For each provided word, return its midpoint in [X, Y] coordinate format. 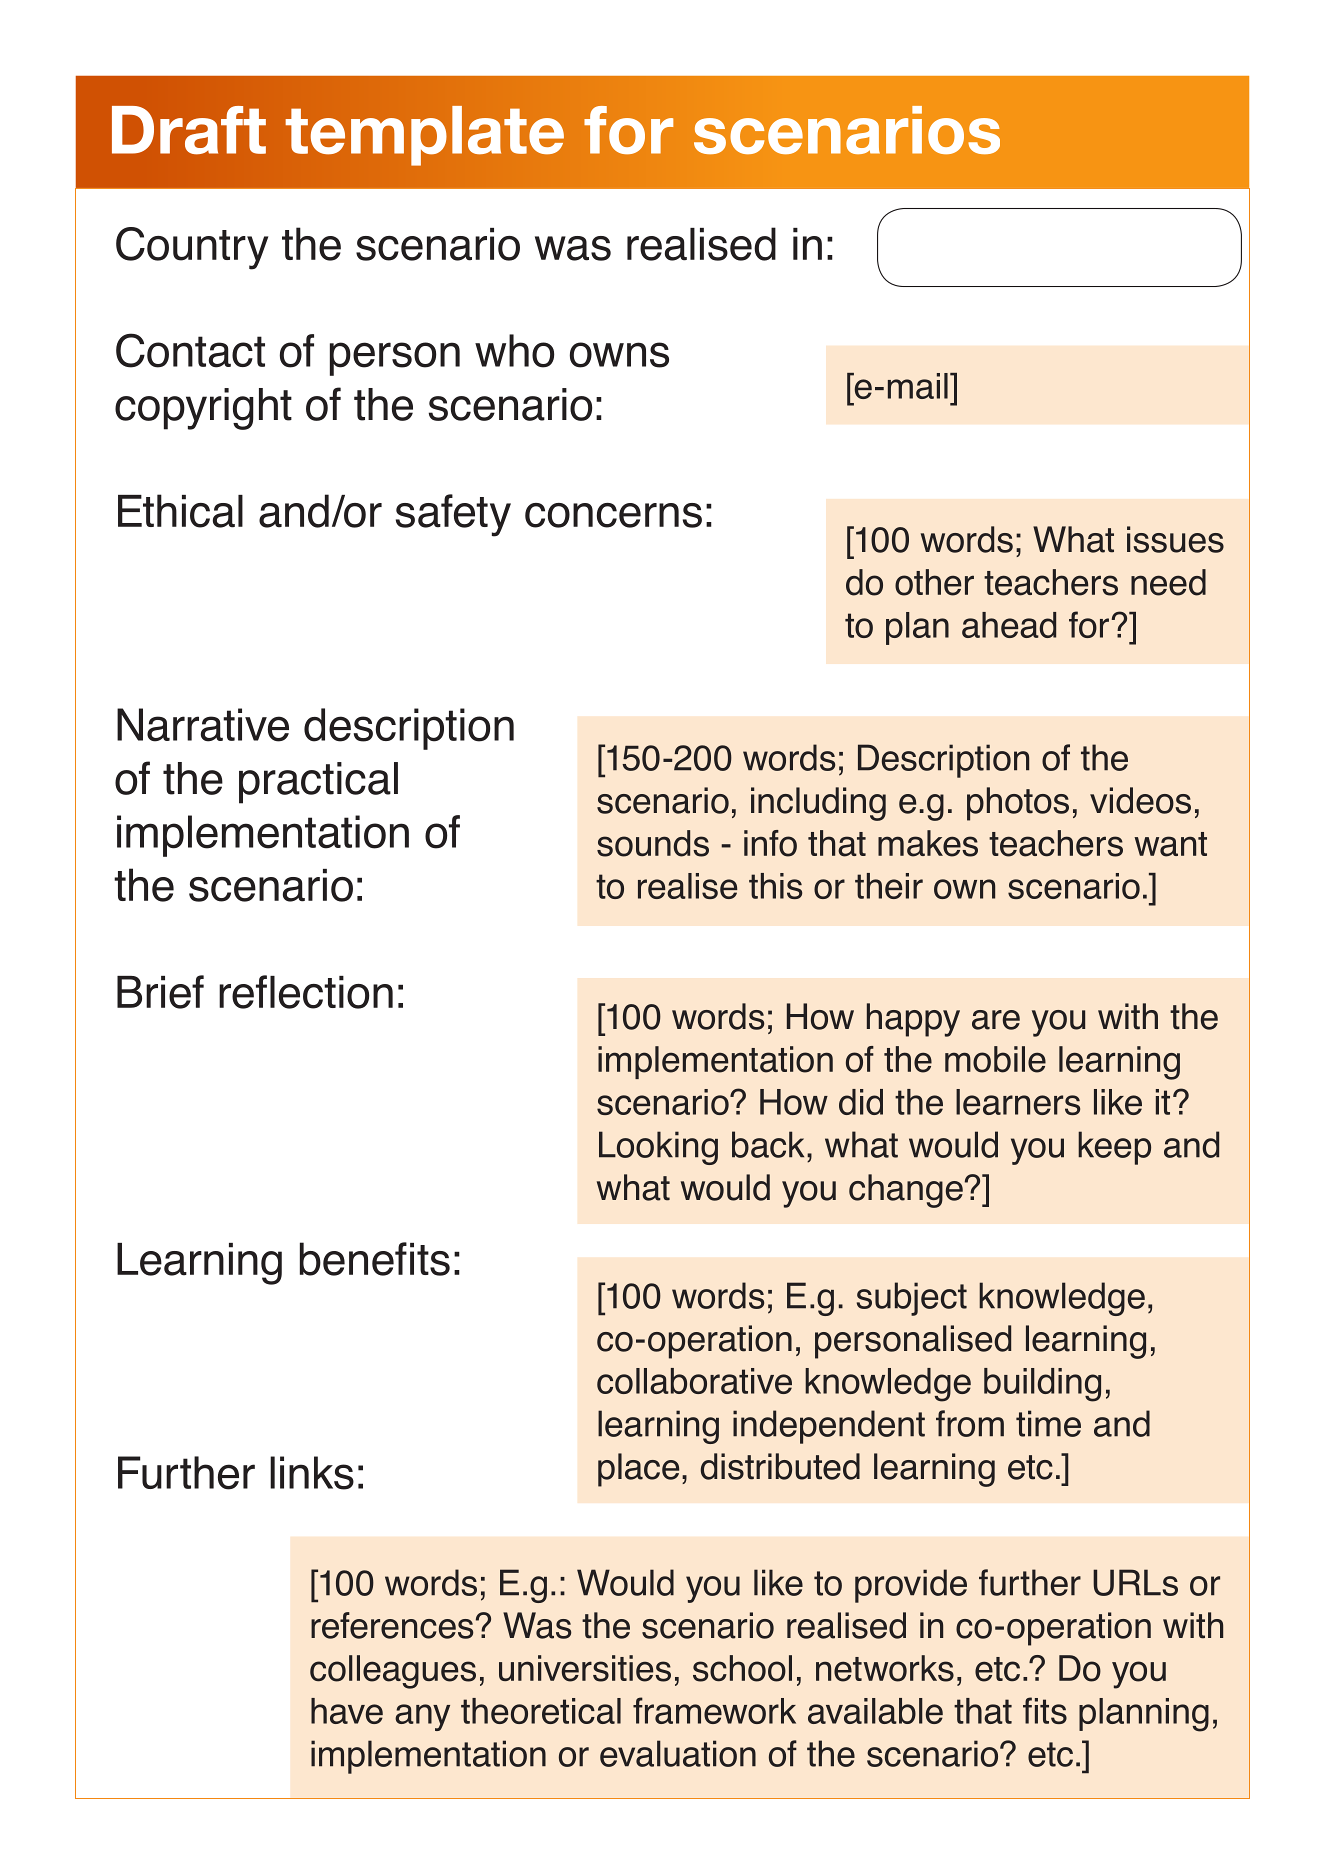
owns [619, 355]
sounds [653, 843]
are [996, 1020]
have [347, 1711]
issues [1175, 539]
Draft [189, 130]
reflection [306, 992]
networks [885, 1668]
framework [714, 1710]
